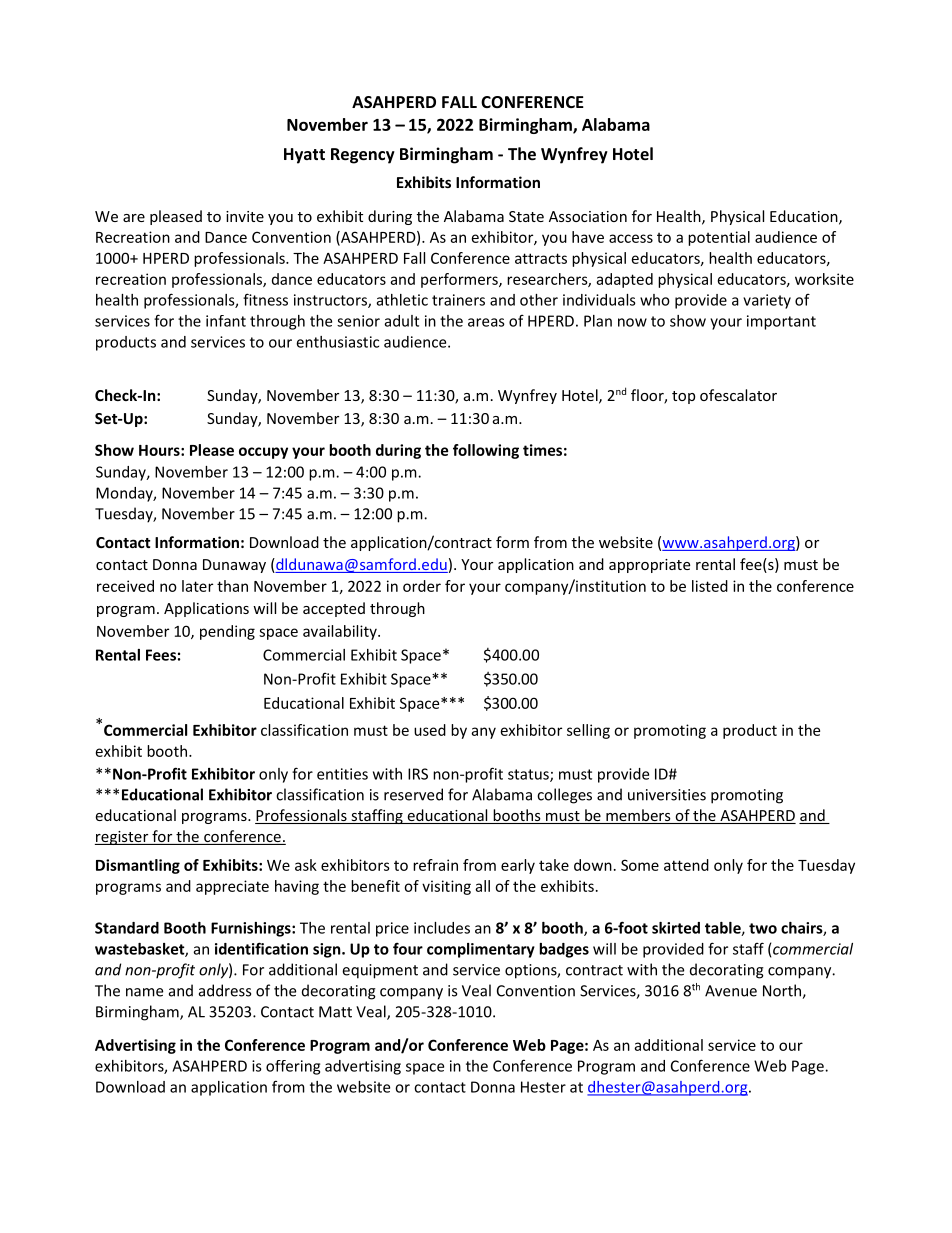  I want to click on State, so click(526, 216).
